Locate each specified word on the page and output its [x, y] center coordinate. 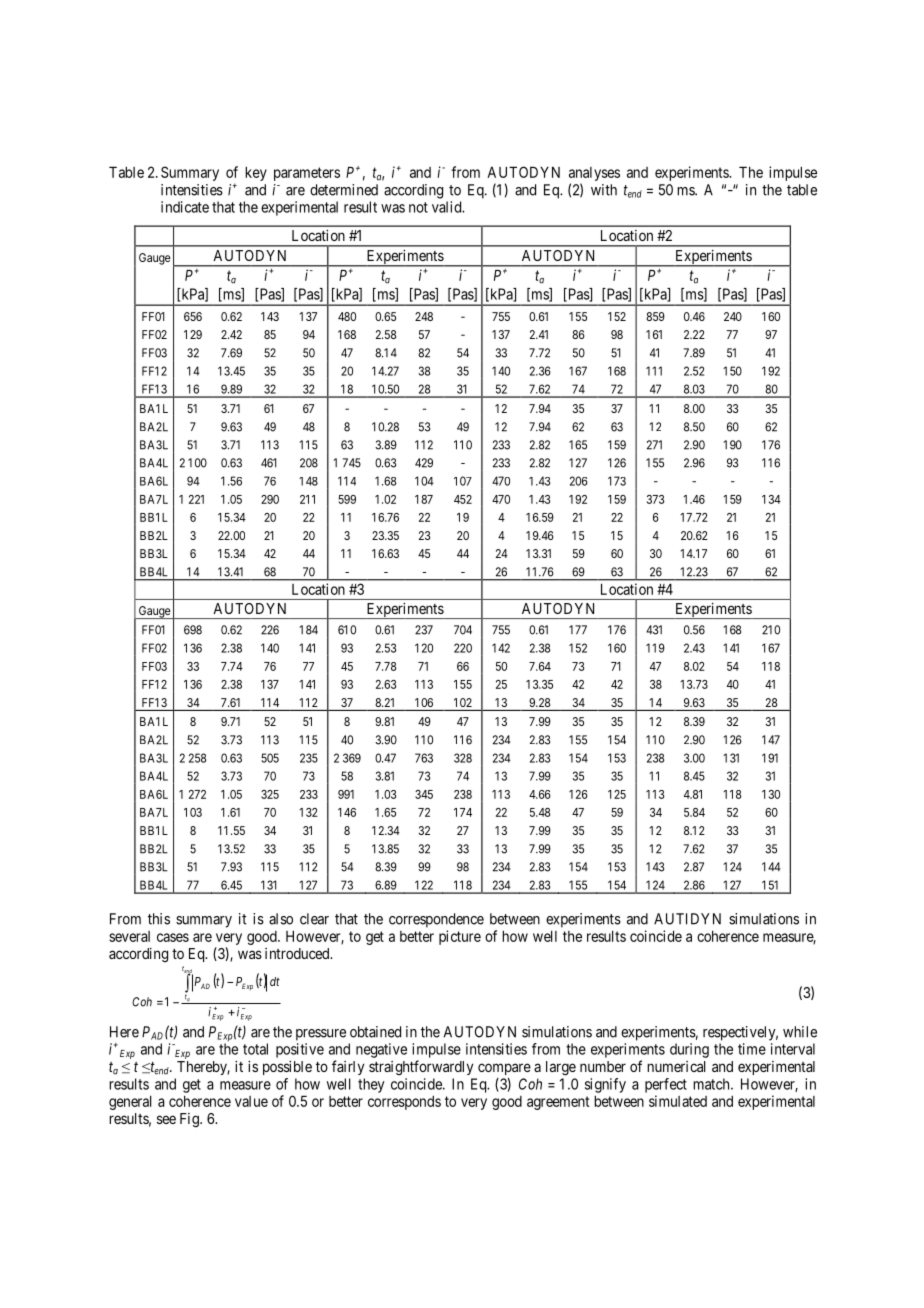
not [418, 207]
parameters [307, 174]
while [800, 1032]
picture [460, 937]
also [281, 919]
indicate [185, 207]
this [159, 919]
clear [314, 919]
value [251, 1101]
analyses [594, 175]
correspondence [436, 920]
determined [344, 190]
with [604, 190]
